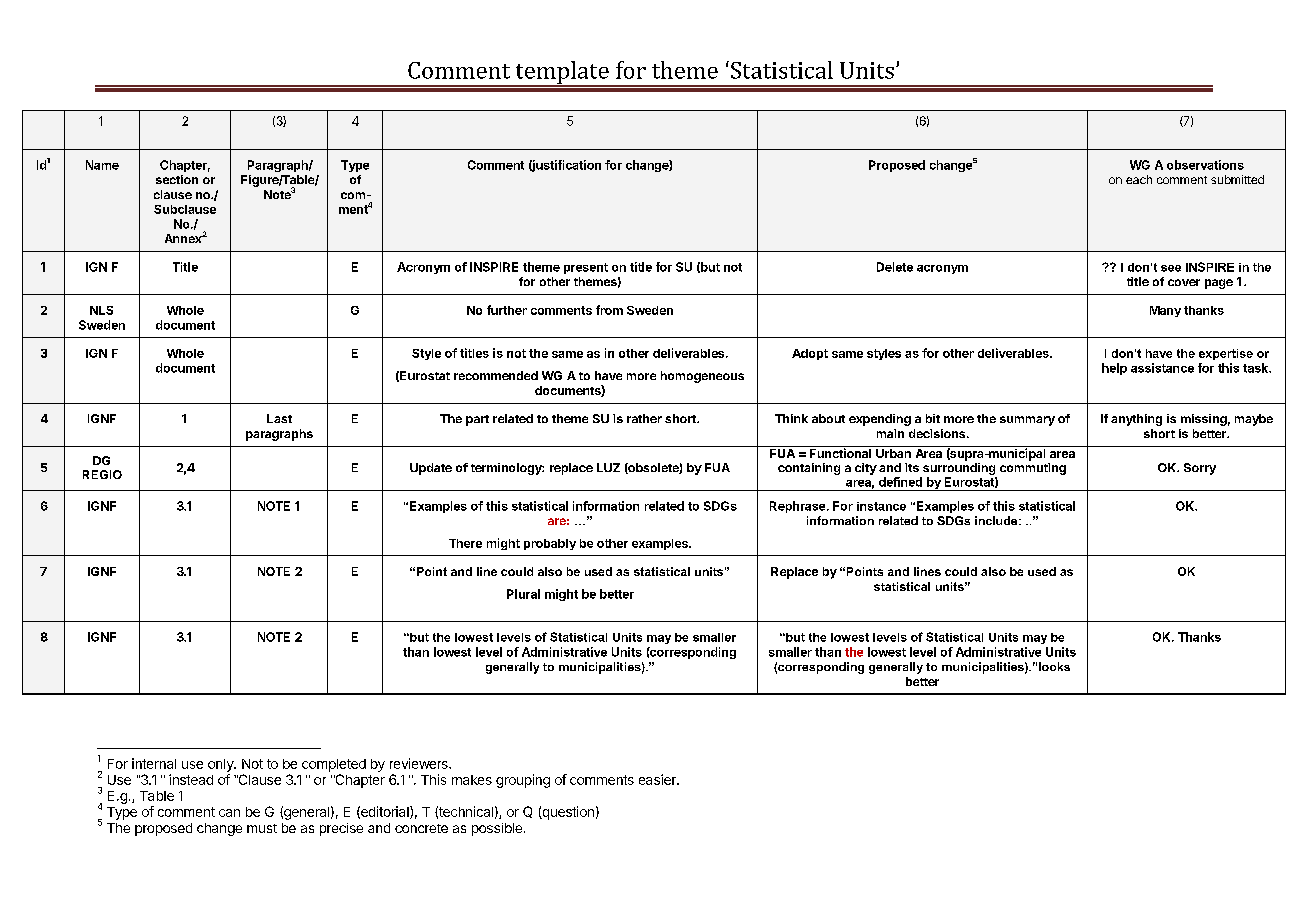 This image has width=1308, height=924. I want to click on observations, so click(1205, 165).
